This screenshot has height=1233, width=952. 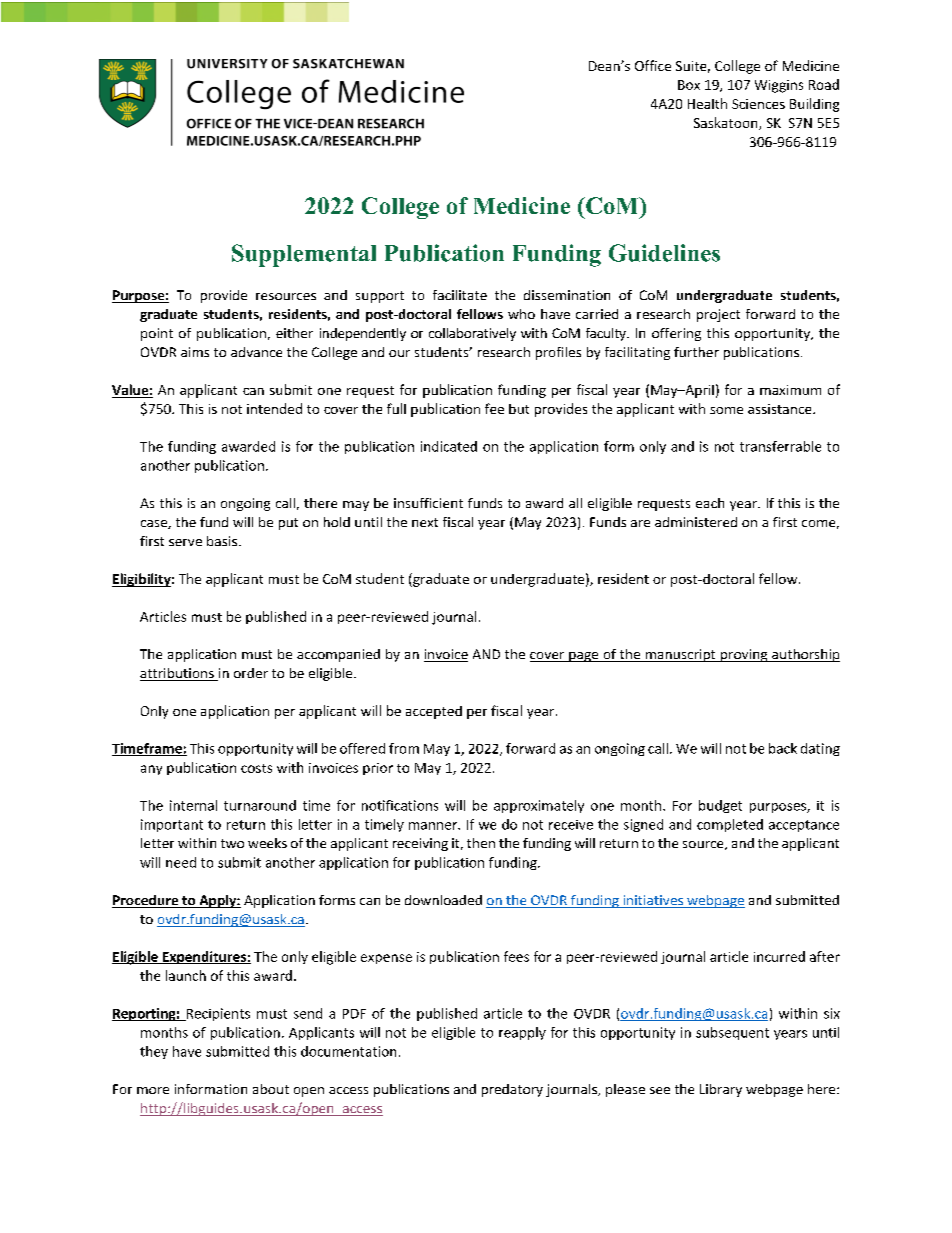 I want to click on predatory, so click(x=512, y=1090).
